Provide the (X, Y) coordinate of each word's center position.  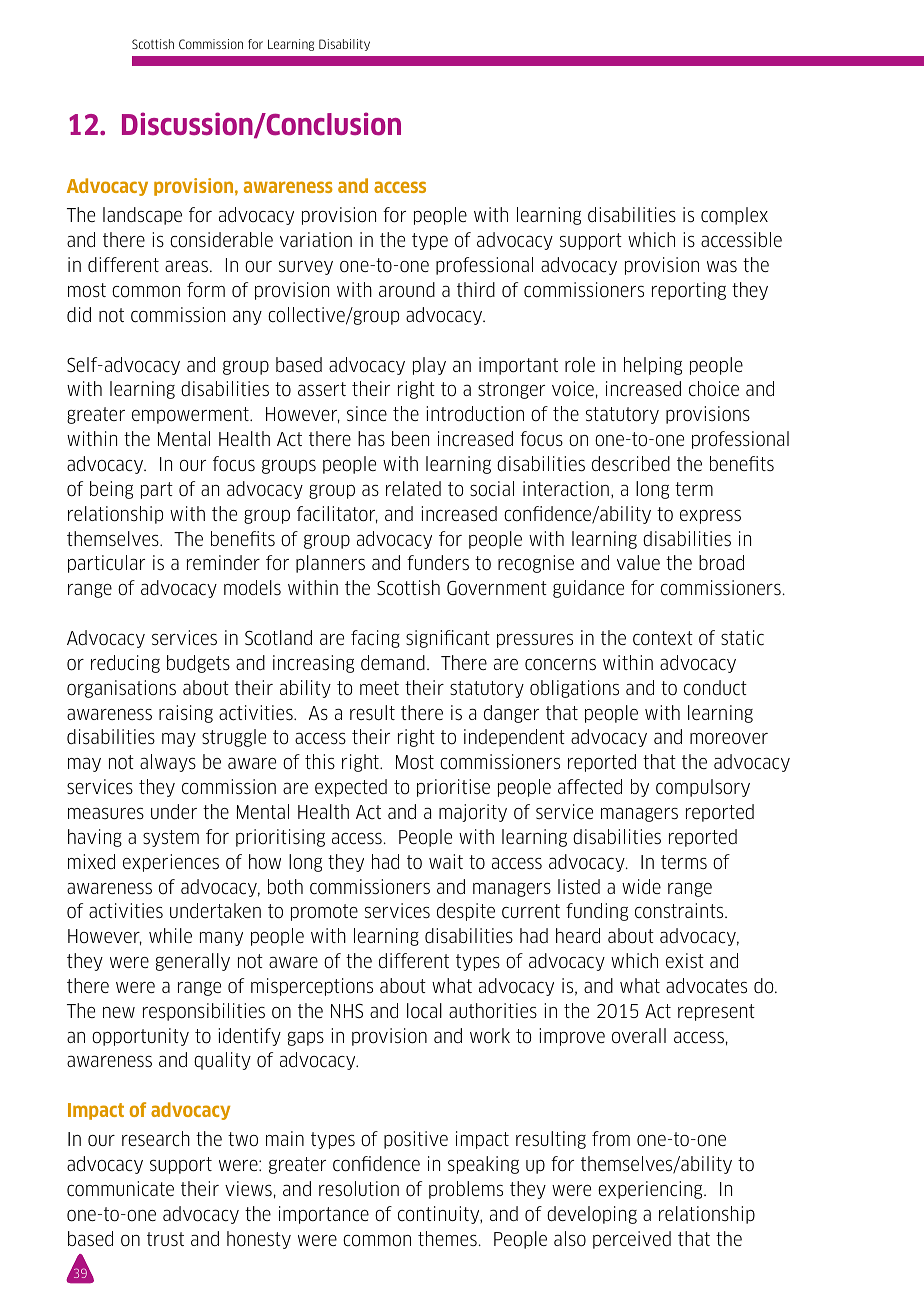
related (413, 488)
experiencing (651, 1190)
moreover (729, 739)
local (424, 1011)
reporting (689, 291)
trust (165, 1239)
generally (193, 962)
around (407, 289)
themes (447, 1238)
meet (379, 688)
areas (186, 266)
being (111, 490)
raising (186, 714)
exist (685, 961)
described (631, 464)
